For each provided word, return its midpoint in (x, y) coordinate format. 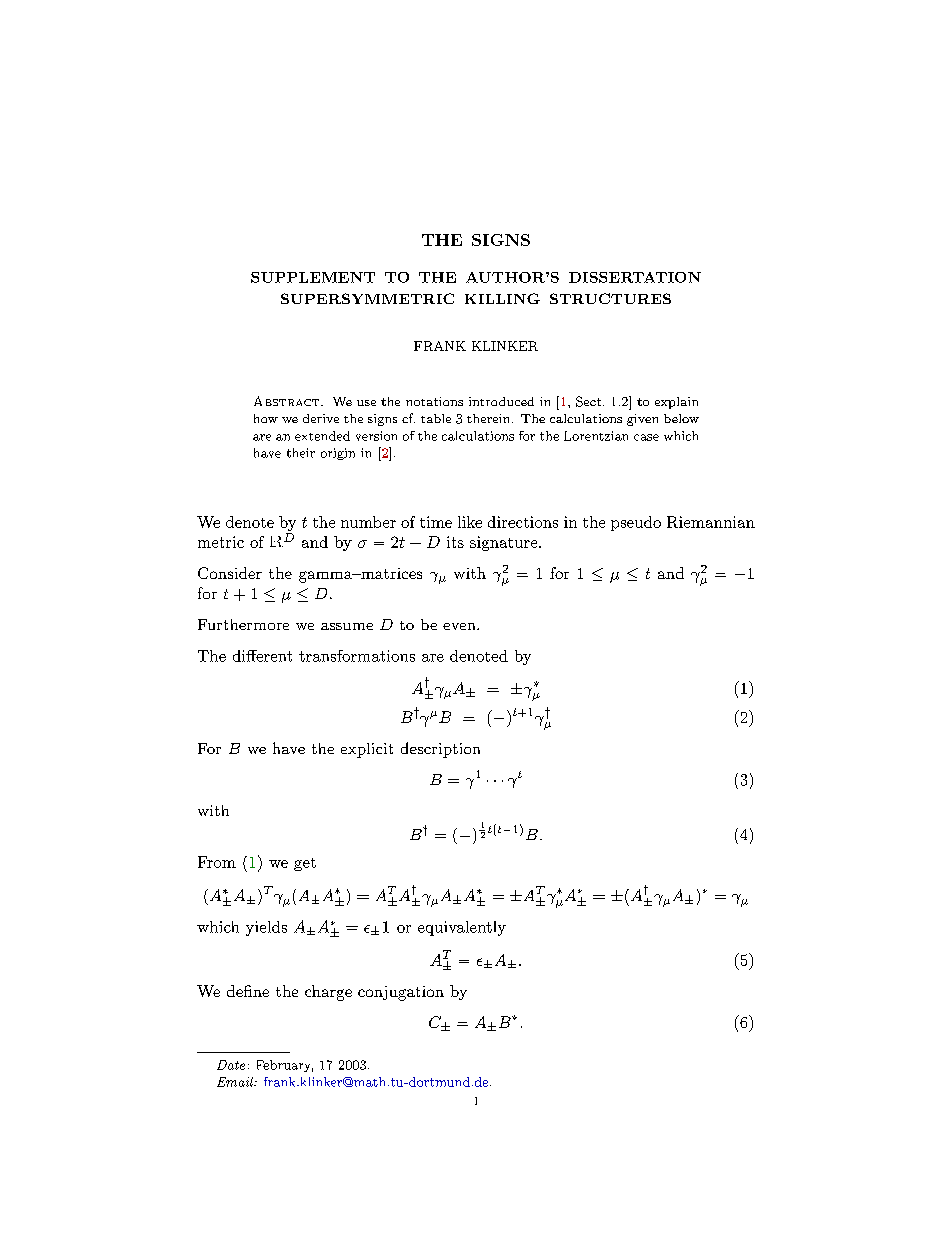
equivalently (462, 928)
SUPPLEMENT (313, 277)
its (455, 542)
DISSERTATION (635, 277)
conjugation (401, 993)
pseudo (636, 523)
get (305, 864)
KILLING (502, 298)
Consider (230, 573)
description (440, 750)
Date (231, 1065)
